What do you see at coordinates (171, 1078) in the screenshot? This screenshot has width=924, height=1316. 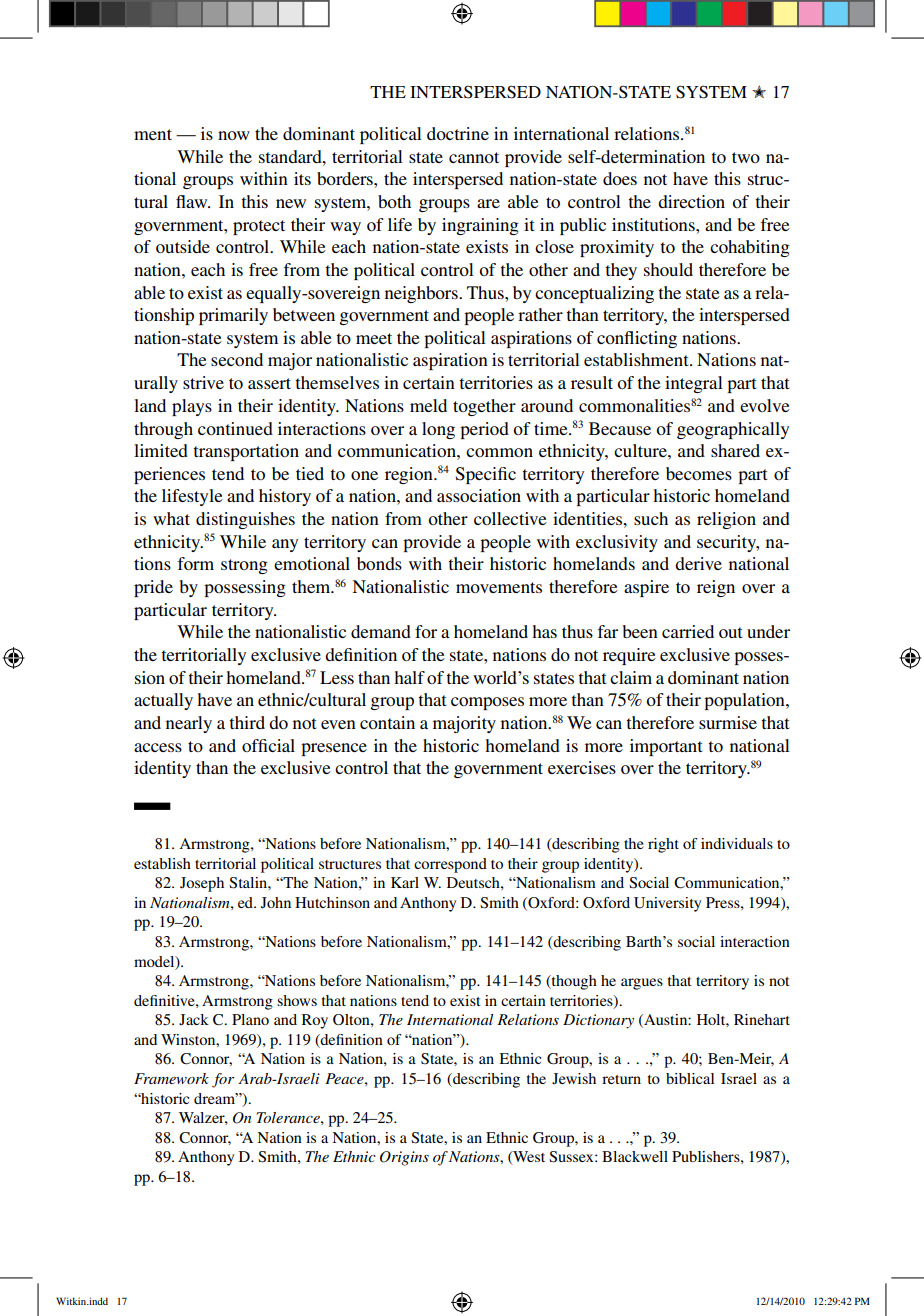 I see `Framework` at bounding box center [171, 1078].
